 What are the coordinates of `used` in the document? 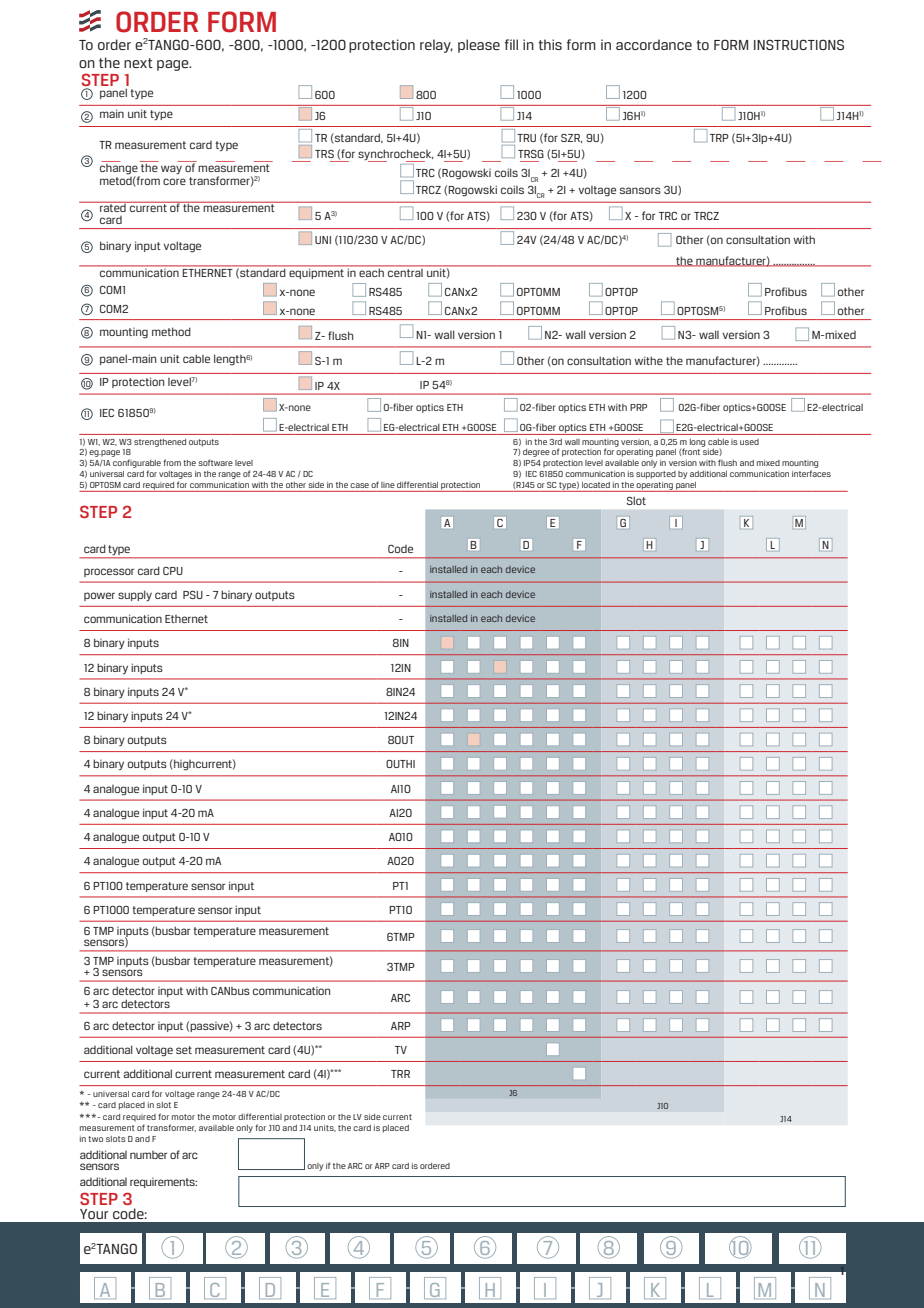 It's located at (749, 442).
